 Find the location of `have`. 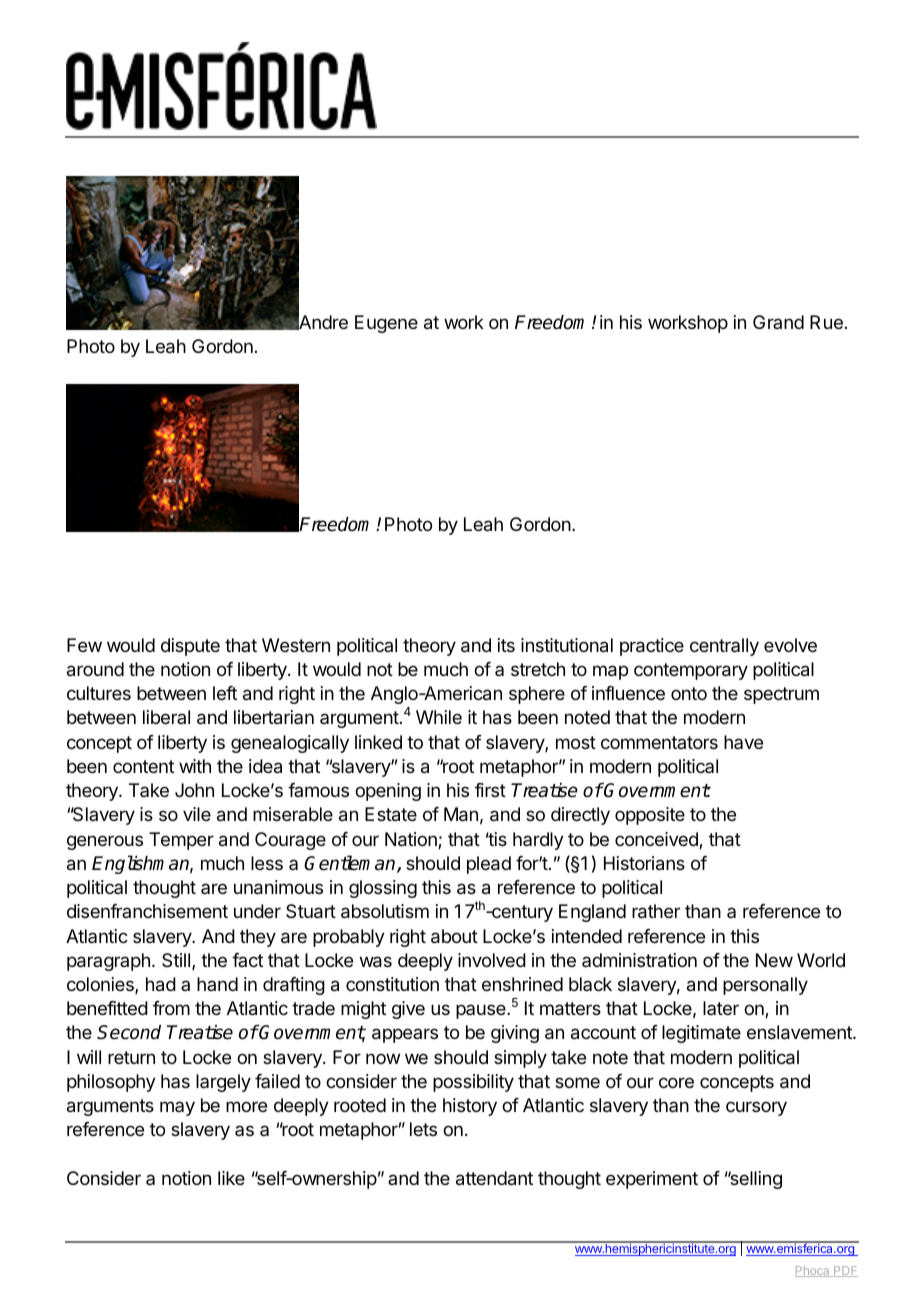

have is located at coordinates (743, 742).
